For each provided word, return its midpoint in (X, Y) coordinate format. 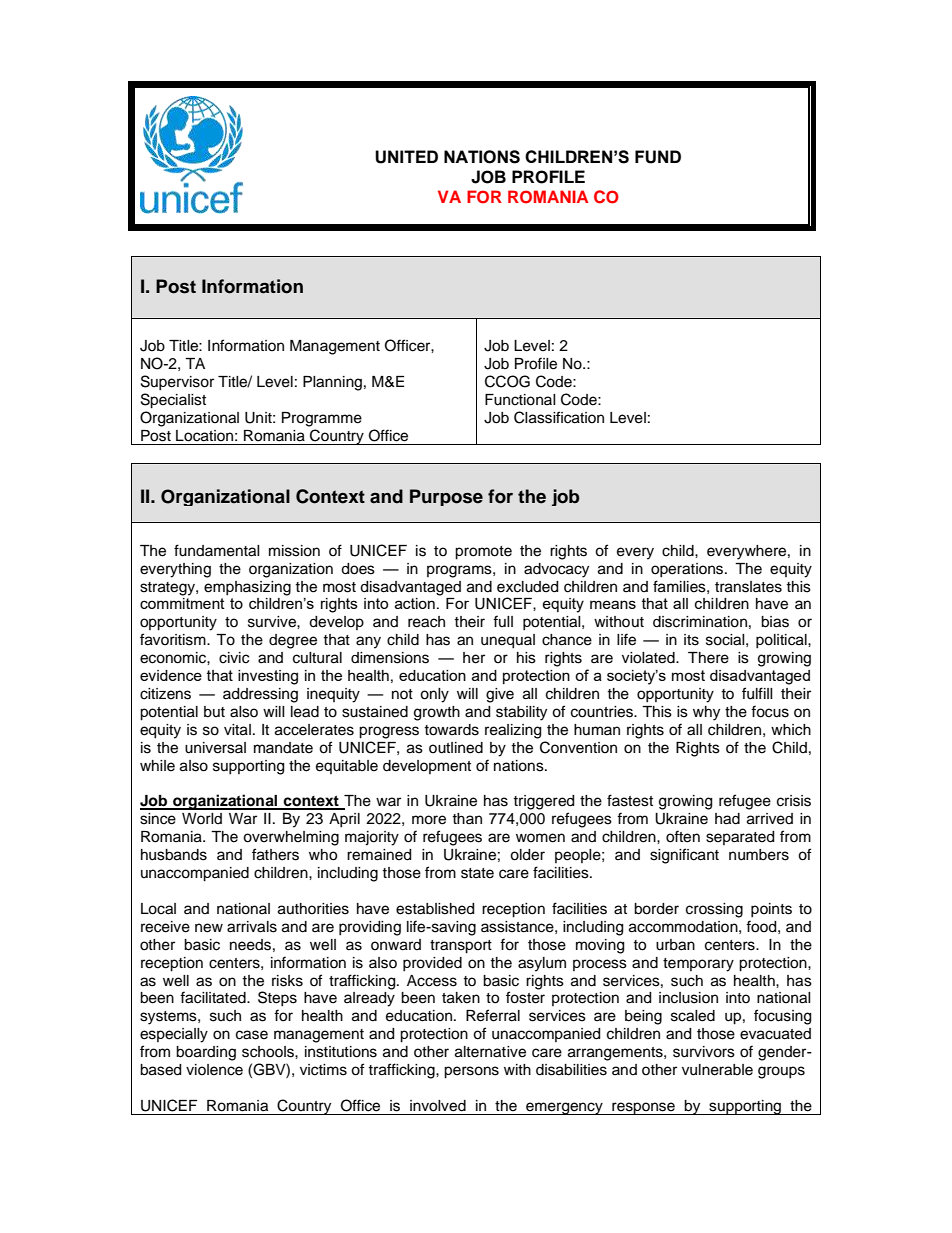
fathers (275, 854)
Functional (520, 400)
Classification (559, 417)
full (503, 621)
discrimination (700, 622)
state (477, 873)
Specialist (173, 401)
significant (684, 856)
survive (273, 622)
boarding (206, 1053)
